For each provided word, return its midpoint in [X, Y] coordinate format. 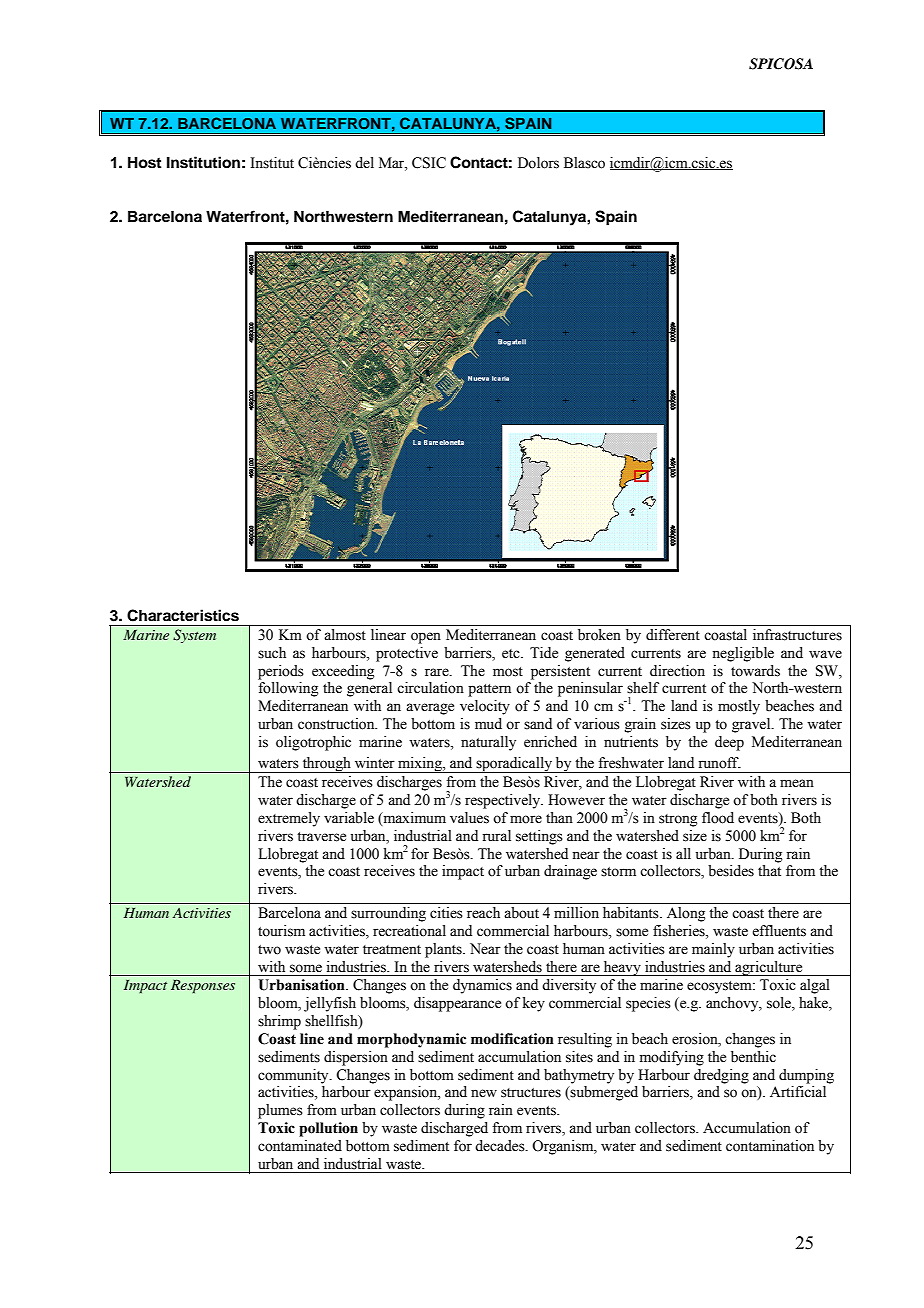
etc [512, 654]
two [269, 950]
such [272, 653]
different [673, 635]
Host [144, 162]
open [426, 638]
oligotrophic [313, 743]
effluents [779, 931]
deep [729, 743]
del [364, 163]
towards [755, 671]
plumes [280, 1111]
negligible [743, 654]
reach [483, 913]
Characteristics [183, 615]
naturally [488, 743]
